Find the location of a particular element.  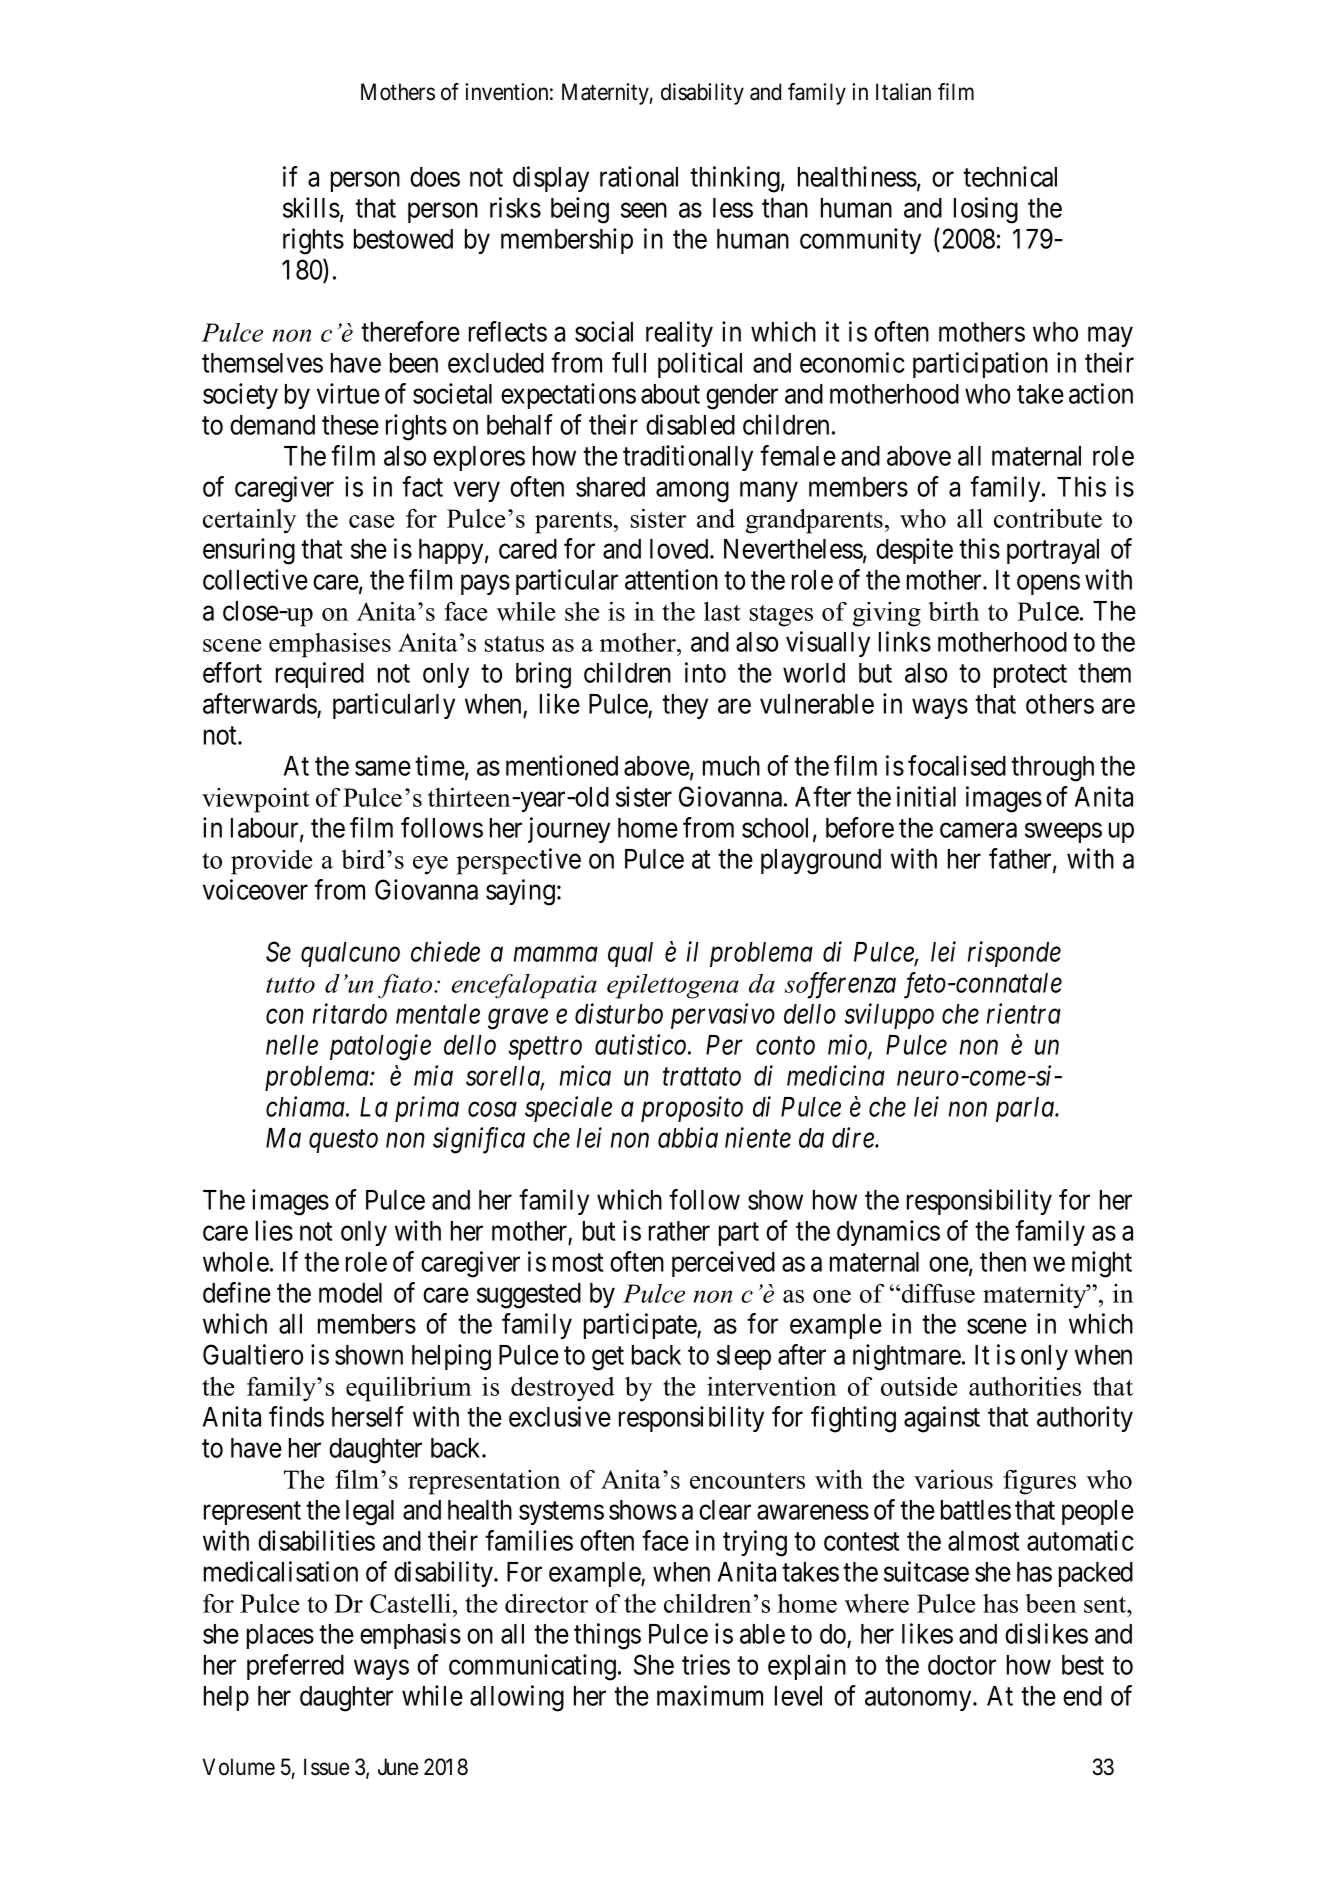

maximum is located at coordinates (710, 1695).
